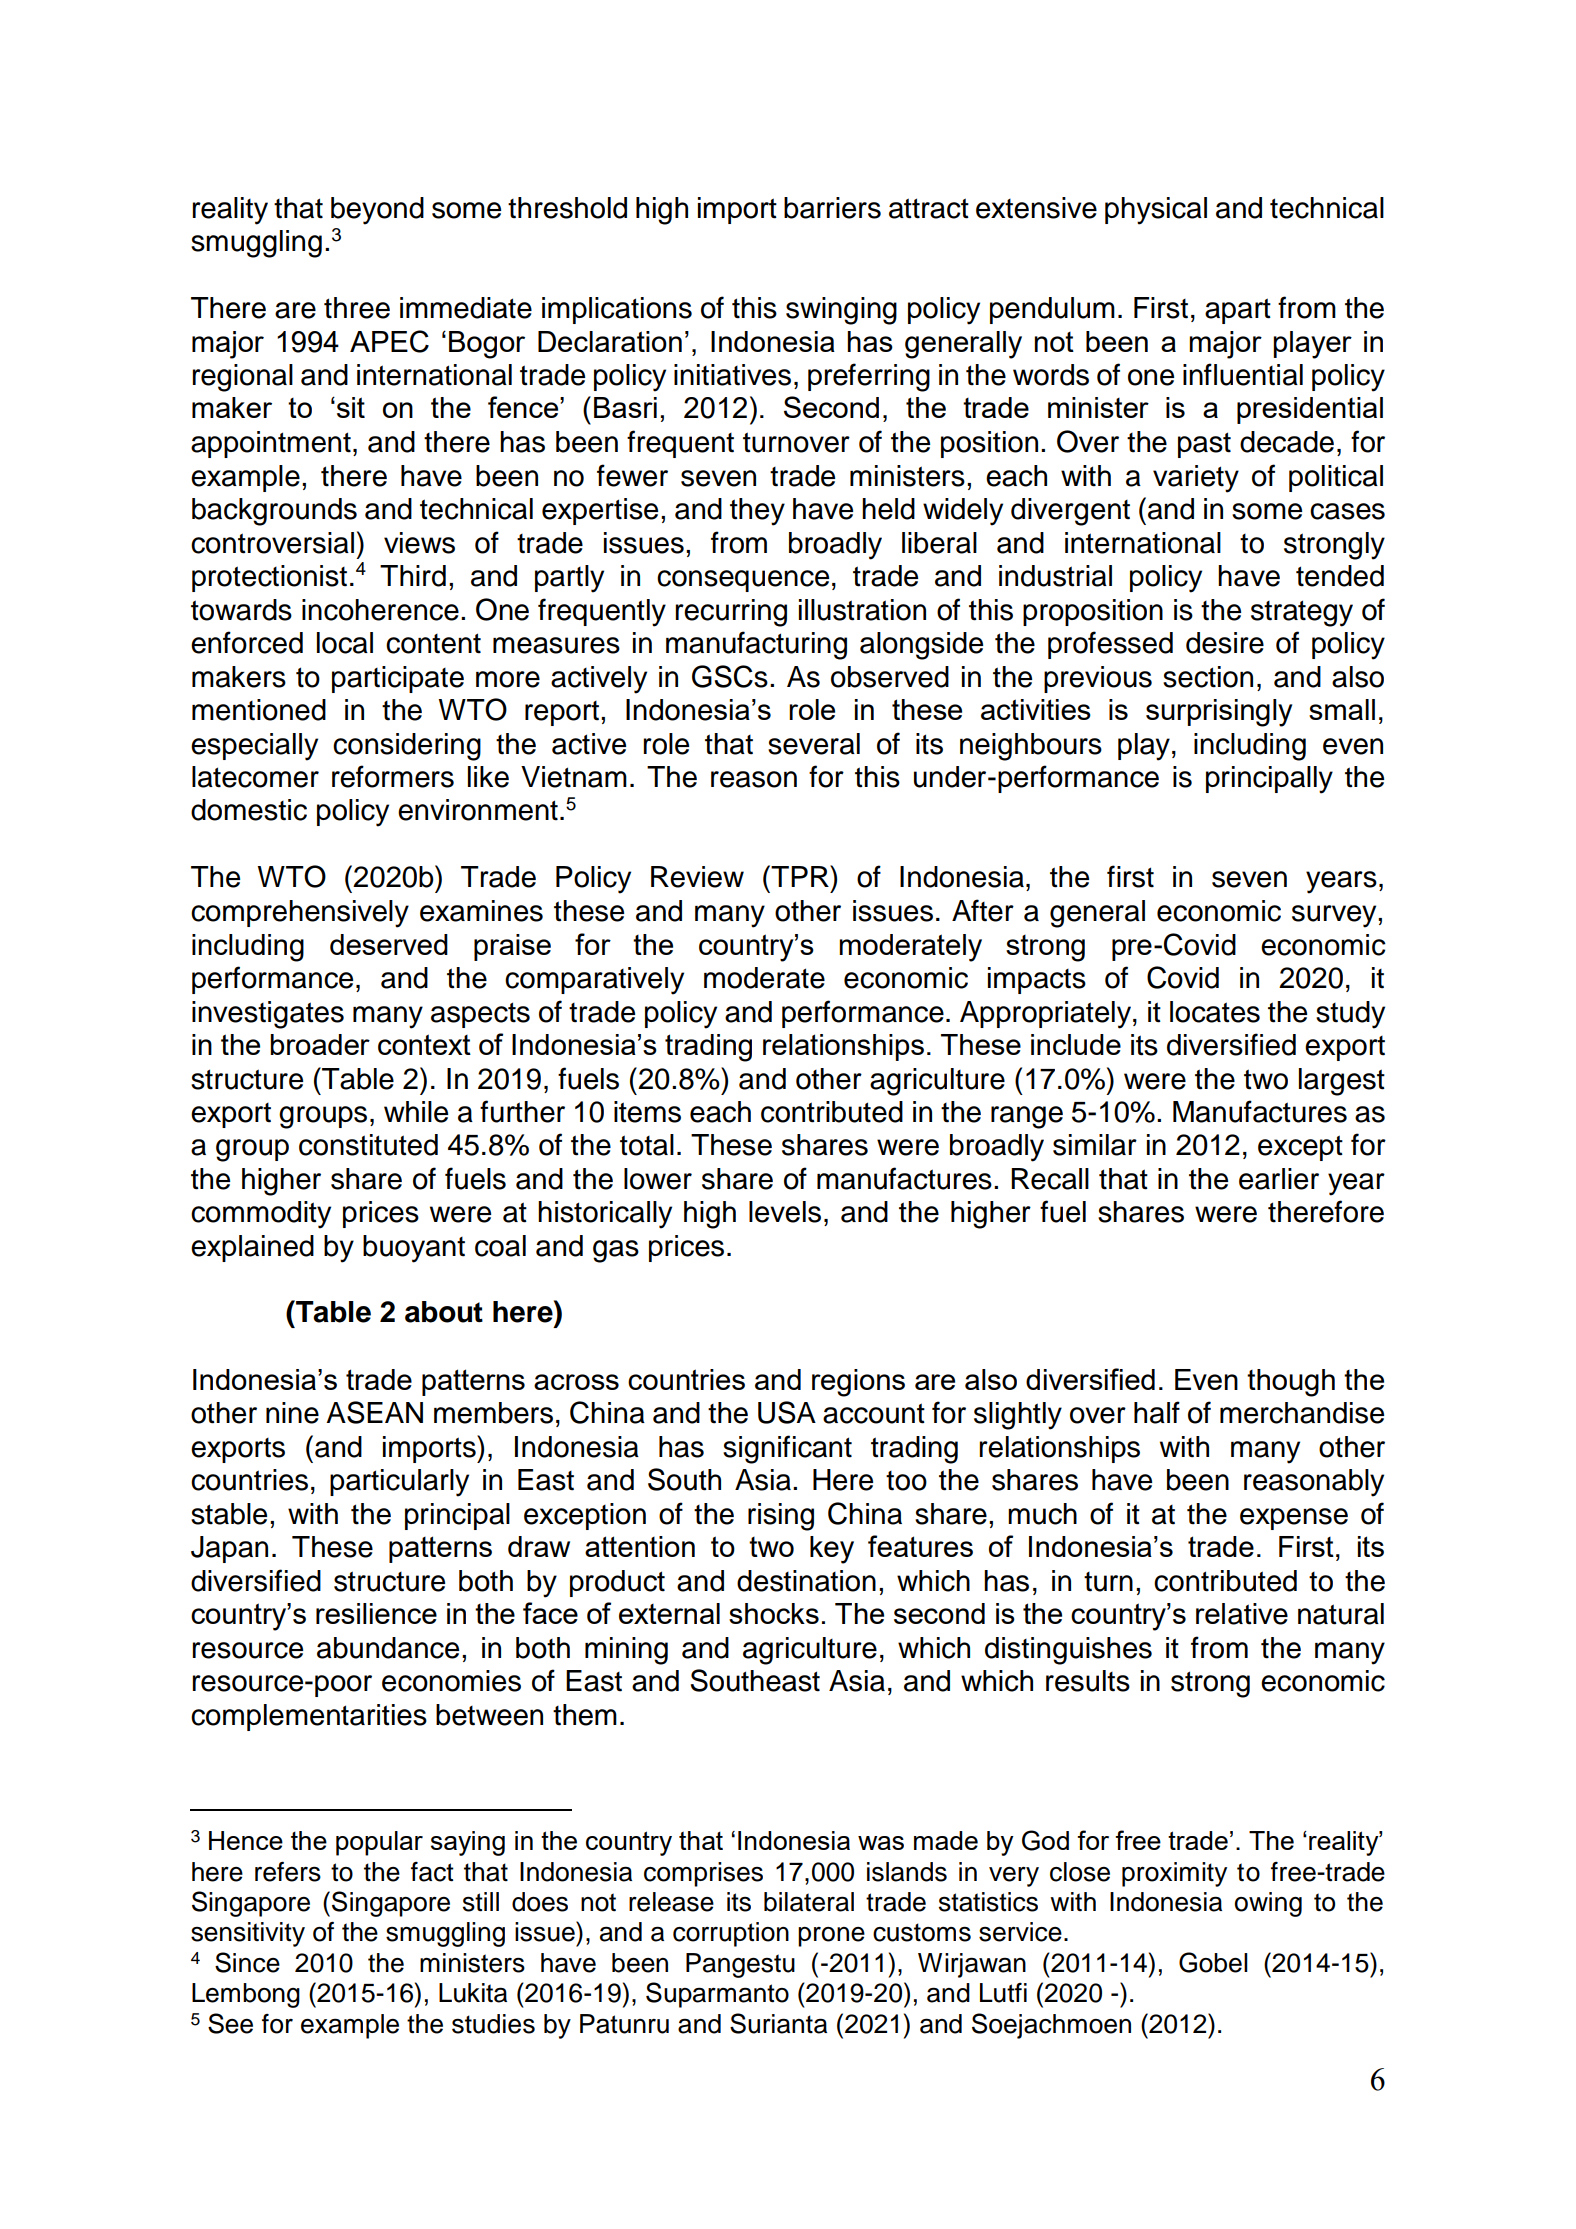 This page has height=2229, width=1576. I want to click on ASEAN, so click(374, 1412).
